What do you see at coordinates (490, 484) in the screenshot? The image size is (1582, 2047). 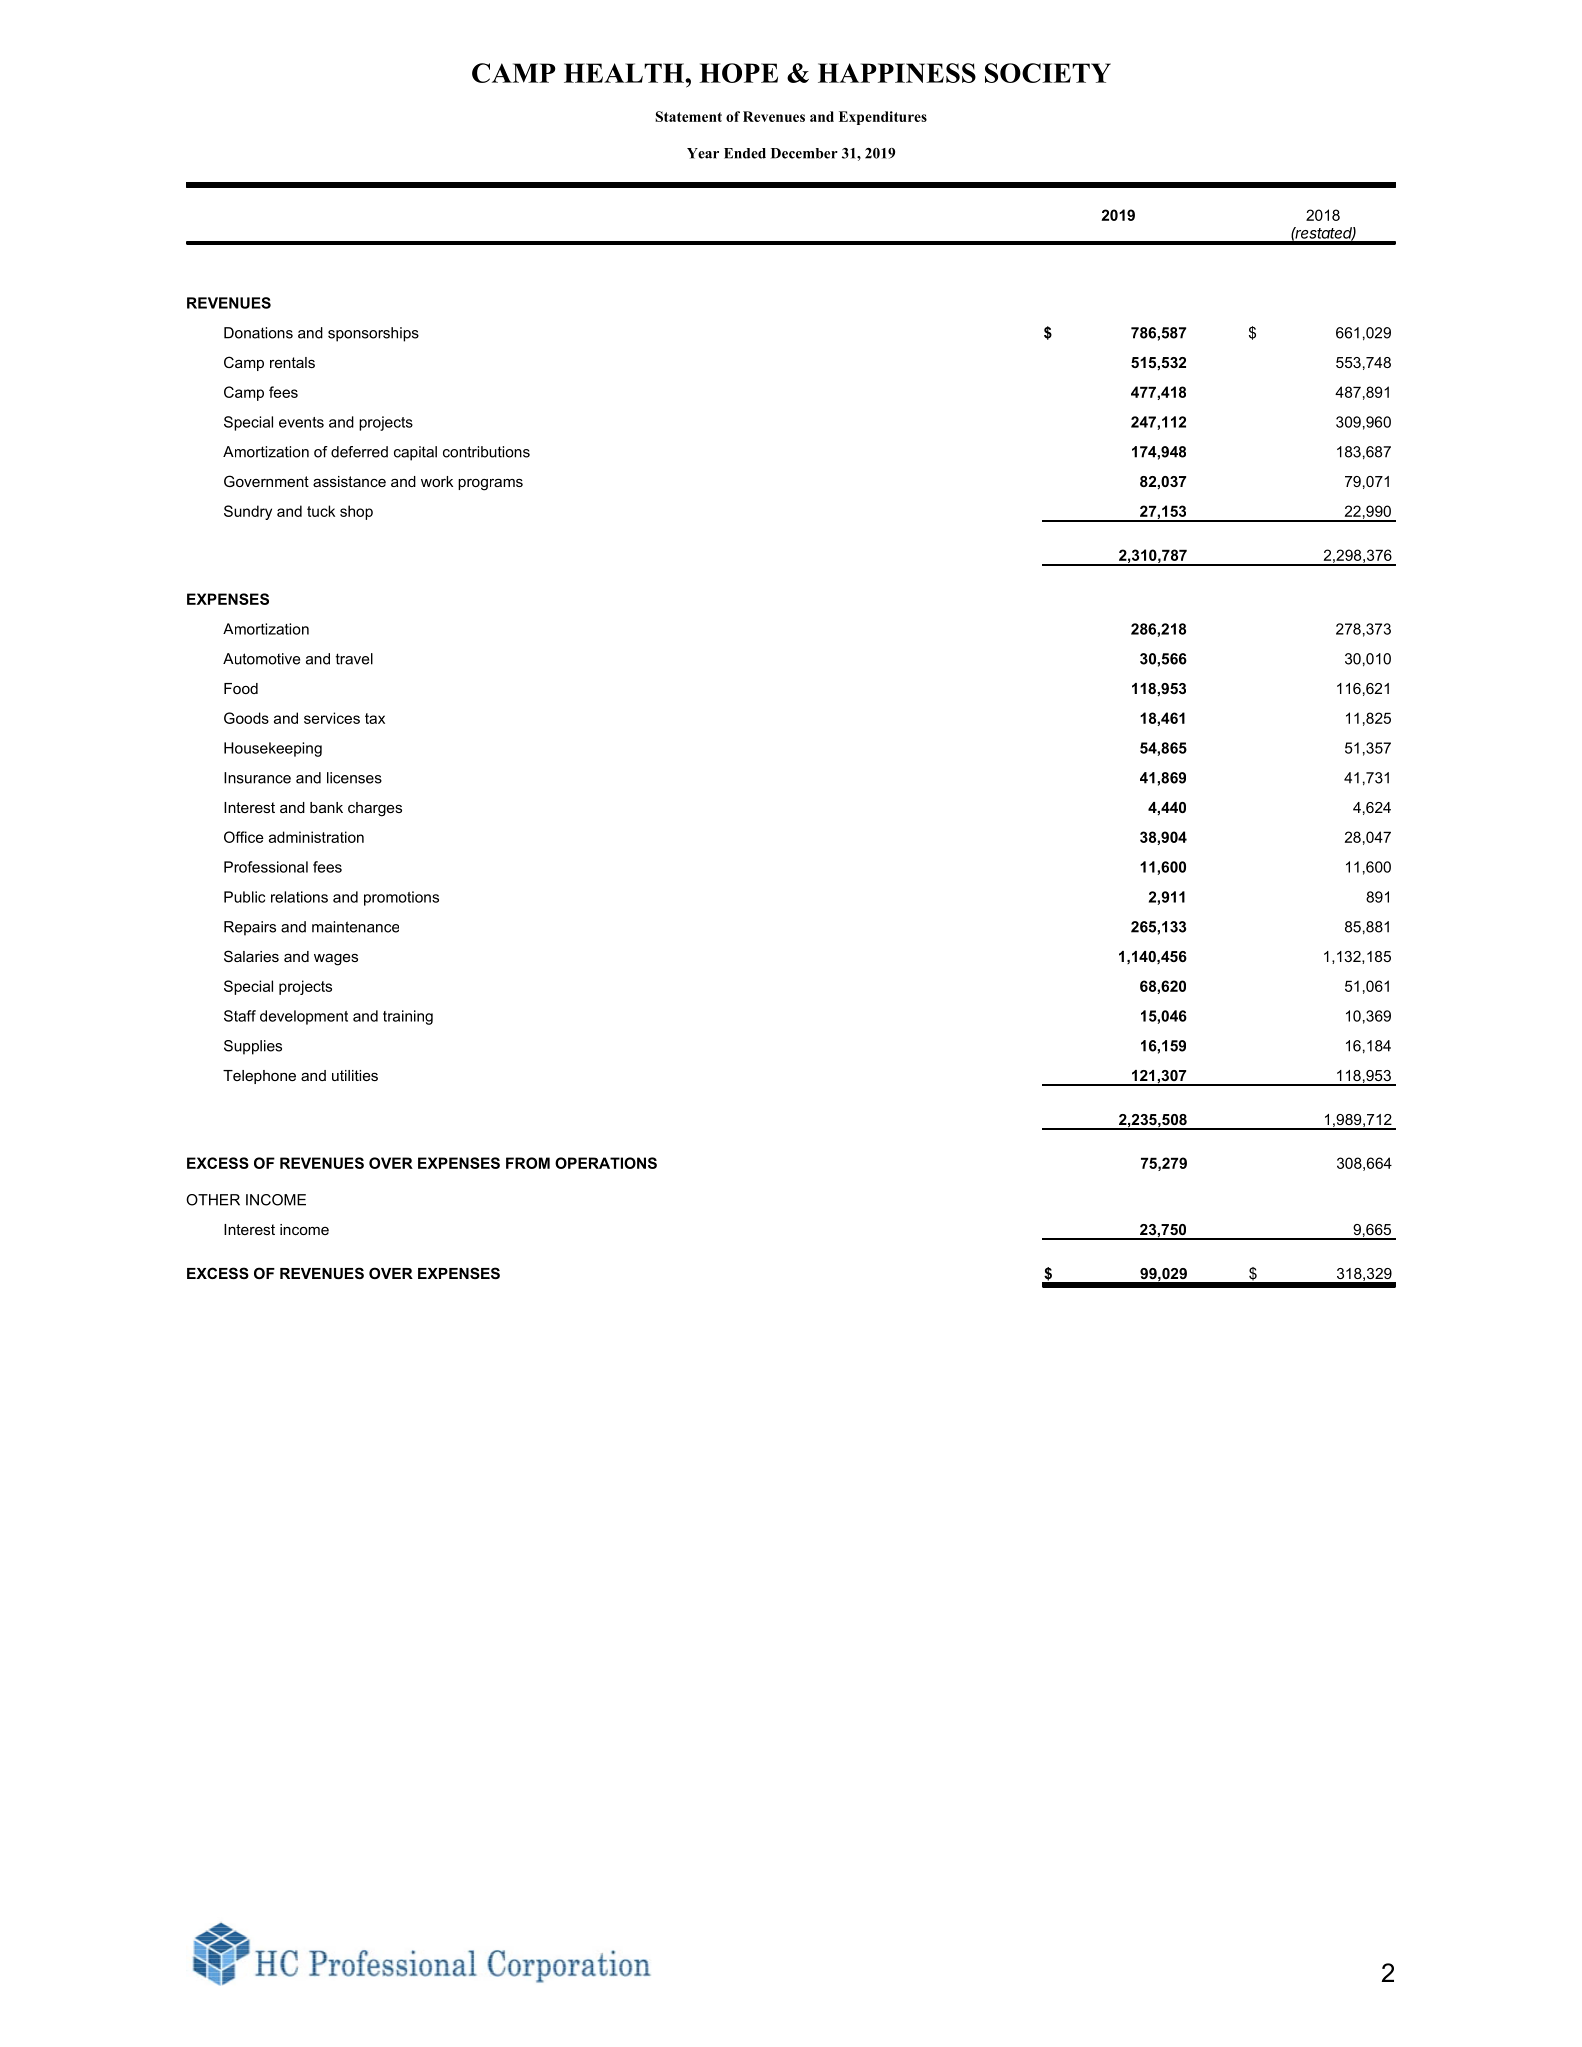 I see `programs` at bounding box center [490, 484].
